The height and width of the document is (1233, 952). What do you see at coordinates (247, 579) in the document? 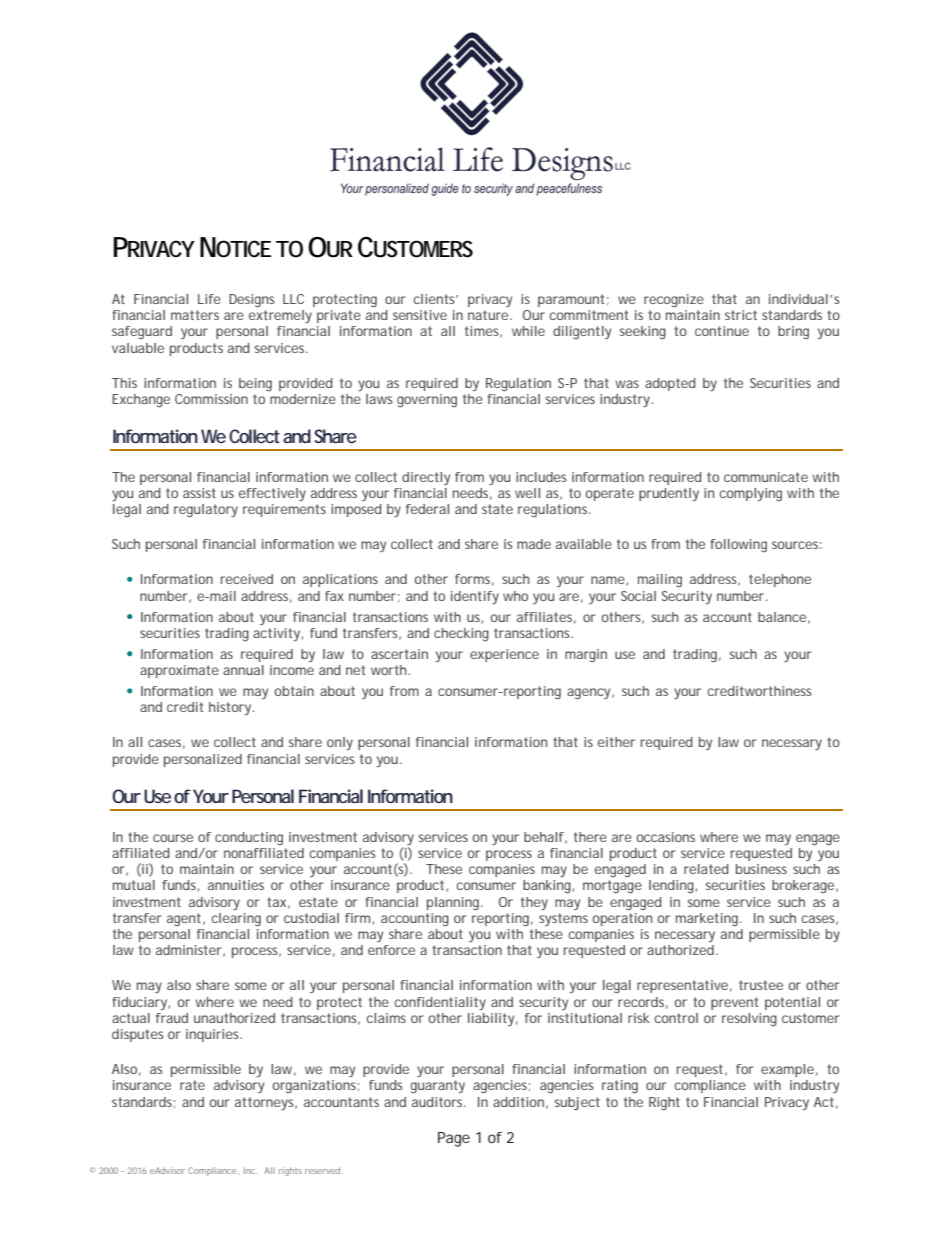
I see `received` at bounding box center [247, 579].
